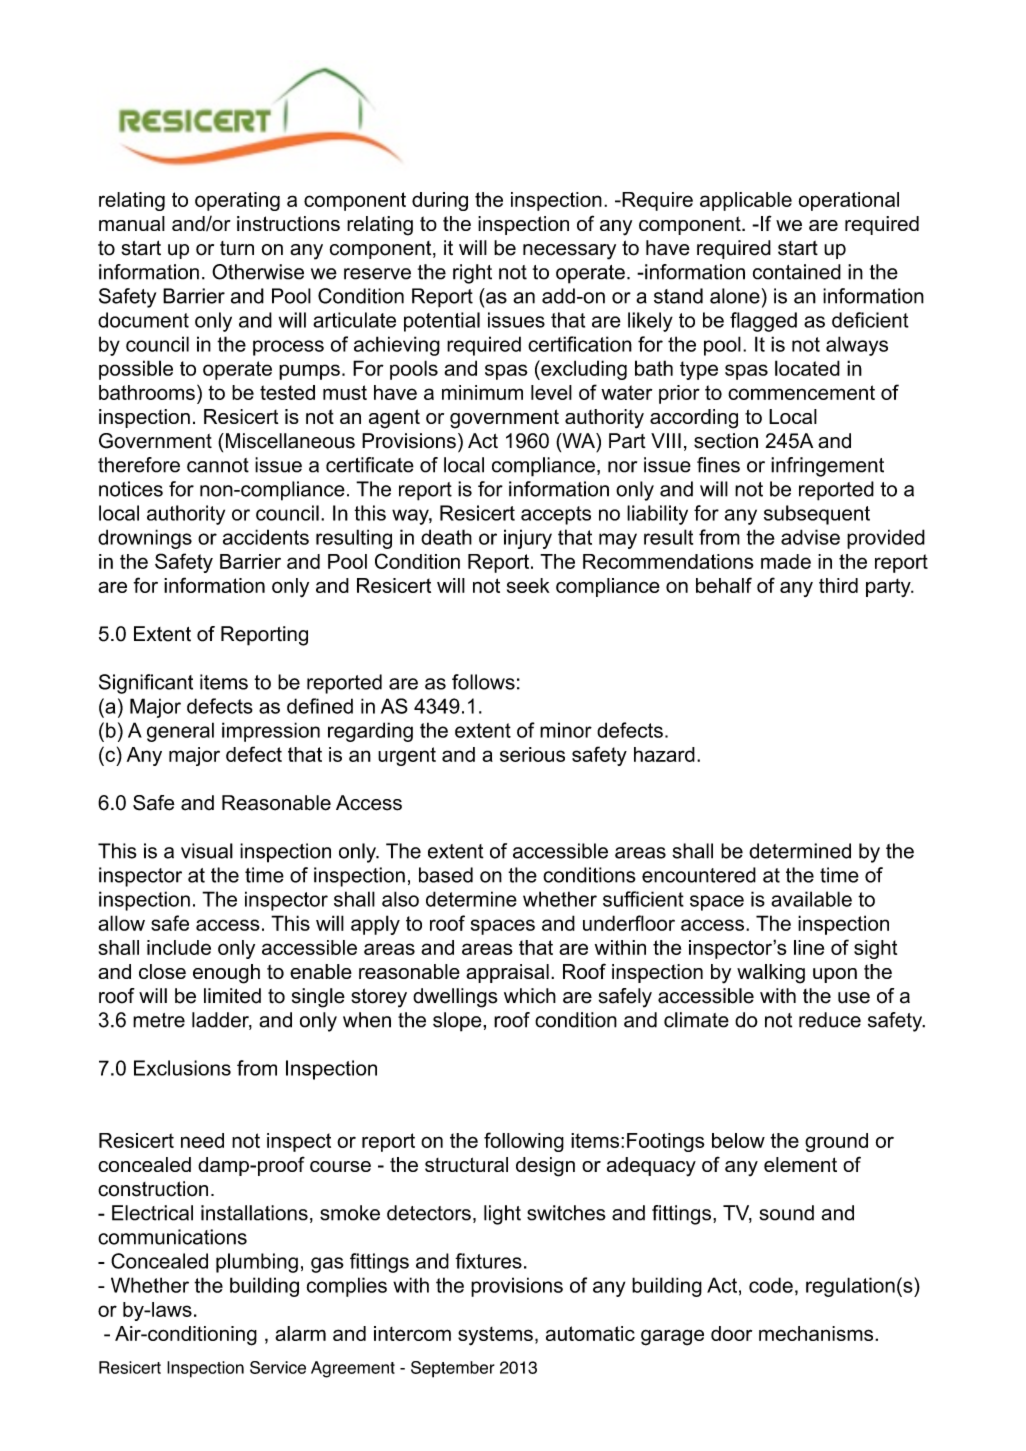 Image resolution: width=1026 pixels, height=1451 pixels. Describe the element at coordinates (771, 974) in the page. I see `walking` at that location.
